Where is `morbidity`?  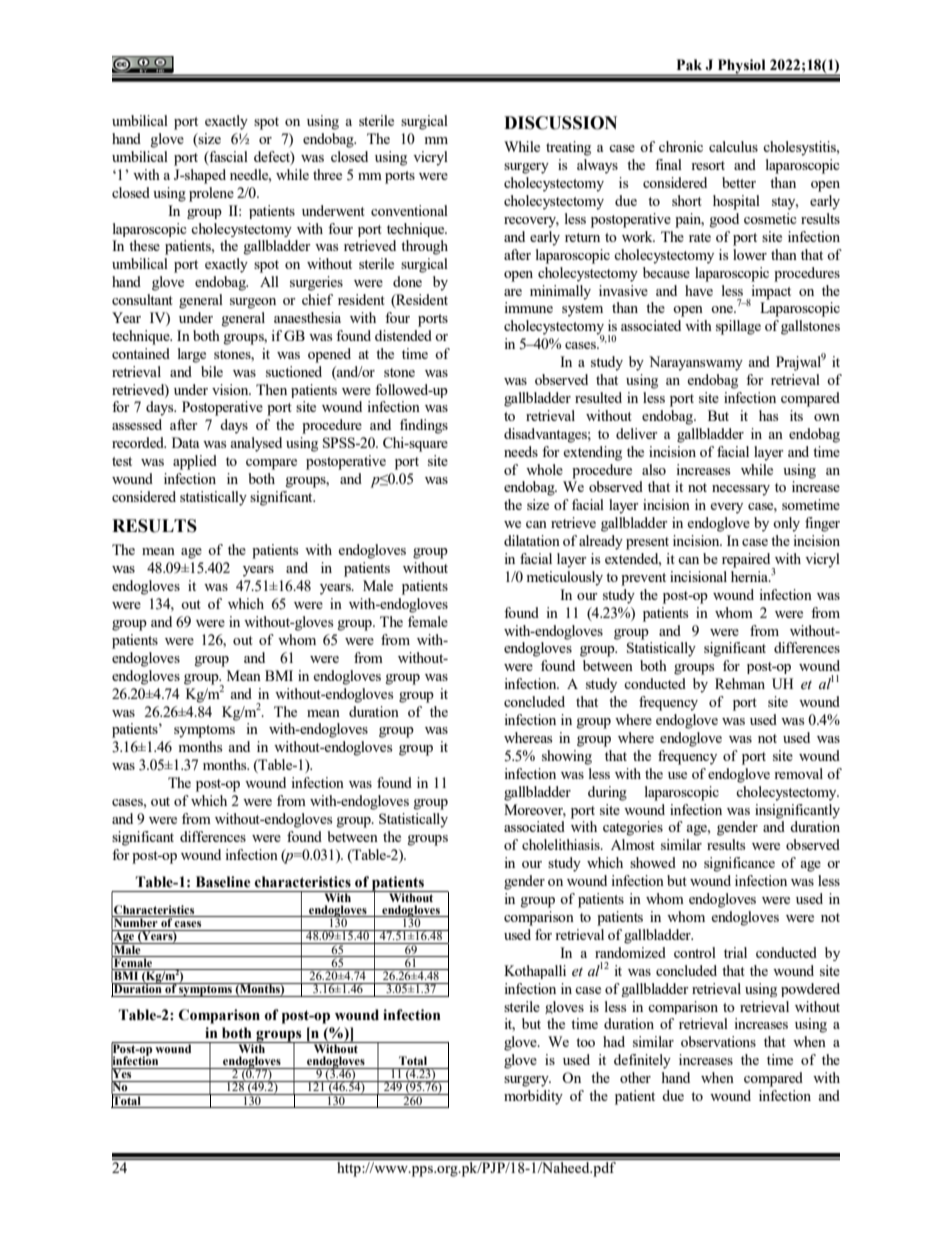
morbidity is located at coordinates (533, 1097).
